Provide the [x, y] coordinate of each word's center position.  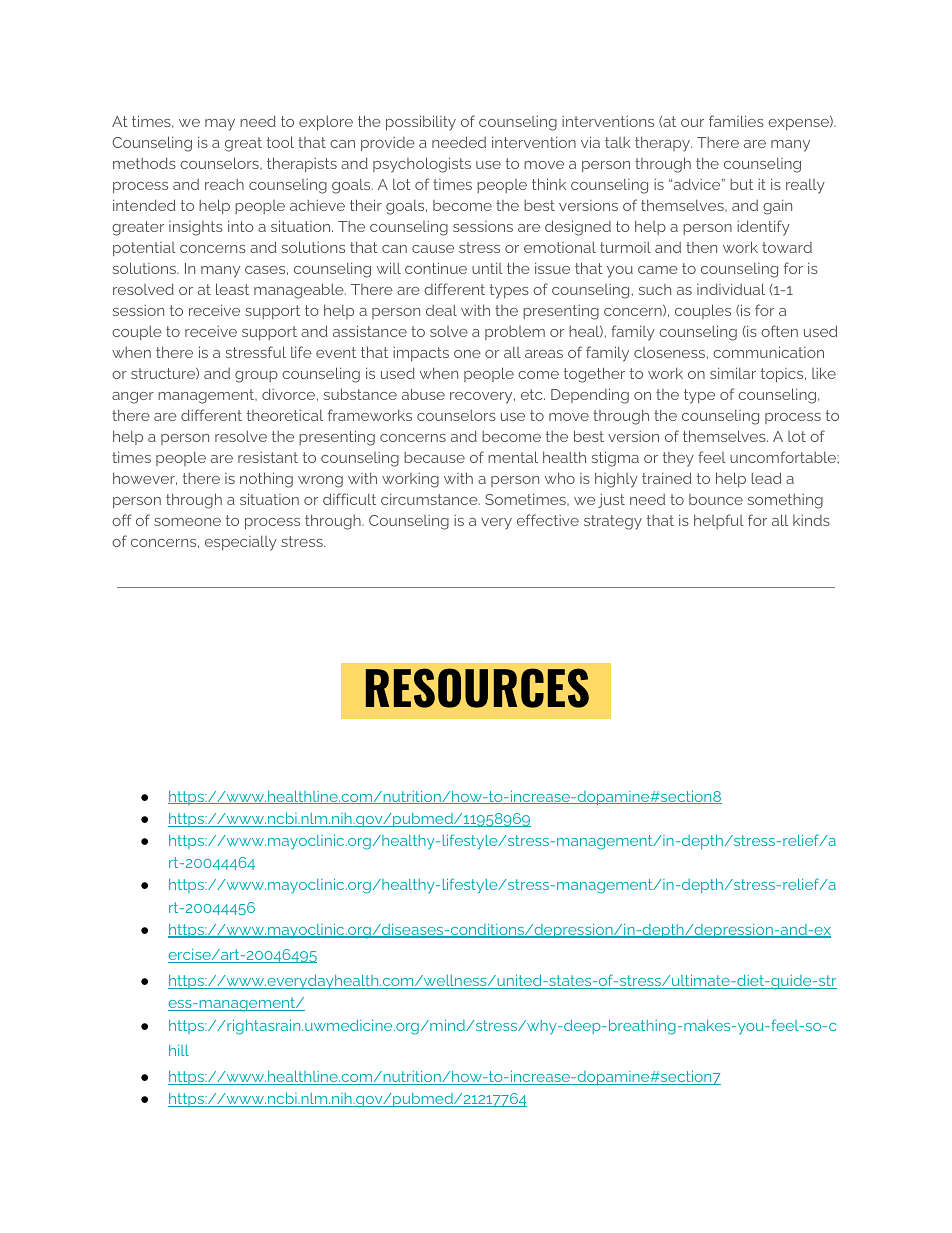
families [736, 121]
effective [548, 520]
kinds [811, 520]
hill [179, 1050]
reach [224, 184]
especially [241, 543]
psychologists [422, 165]
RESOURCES [477, 688]
